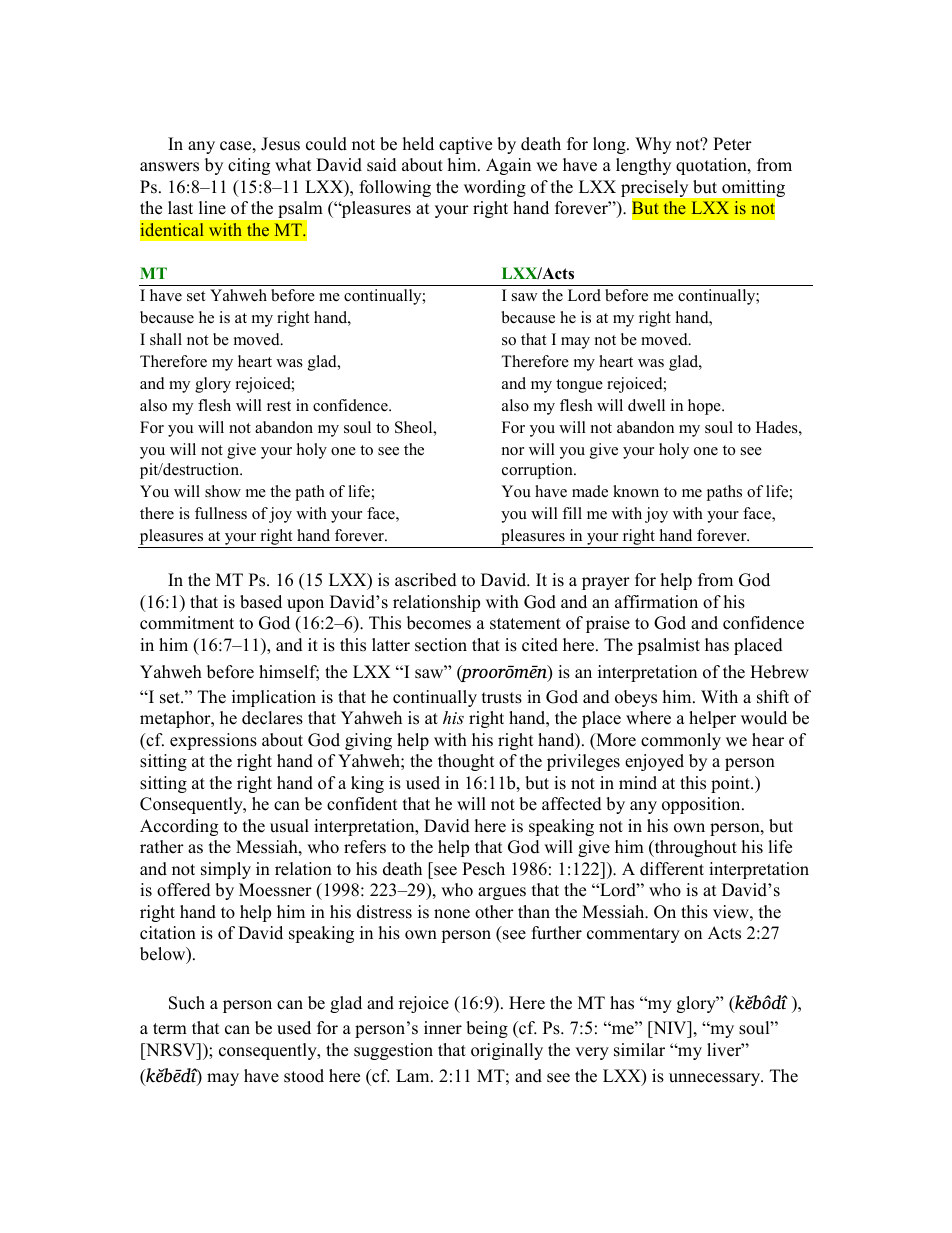 The width and height of the page is (952, 1233). I want to click on NRSV, so click(171, 1050).
